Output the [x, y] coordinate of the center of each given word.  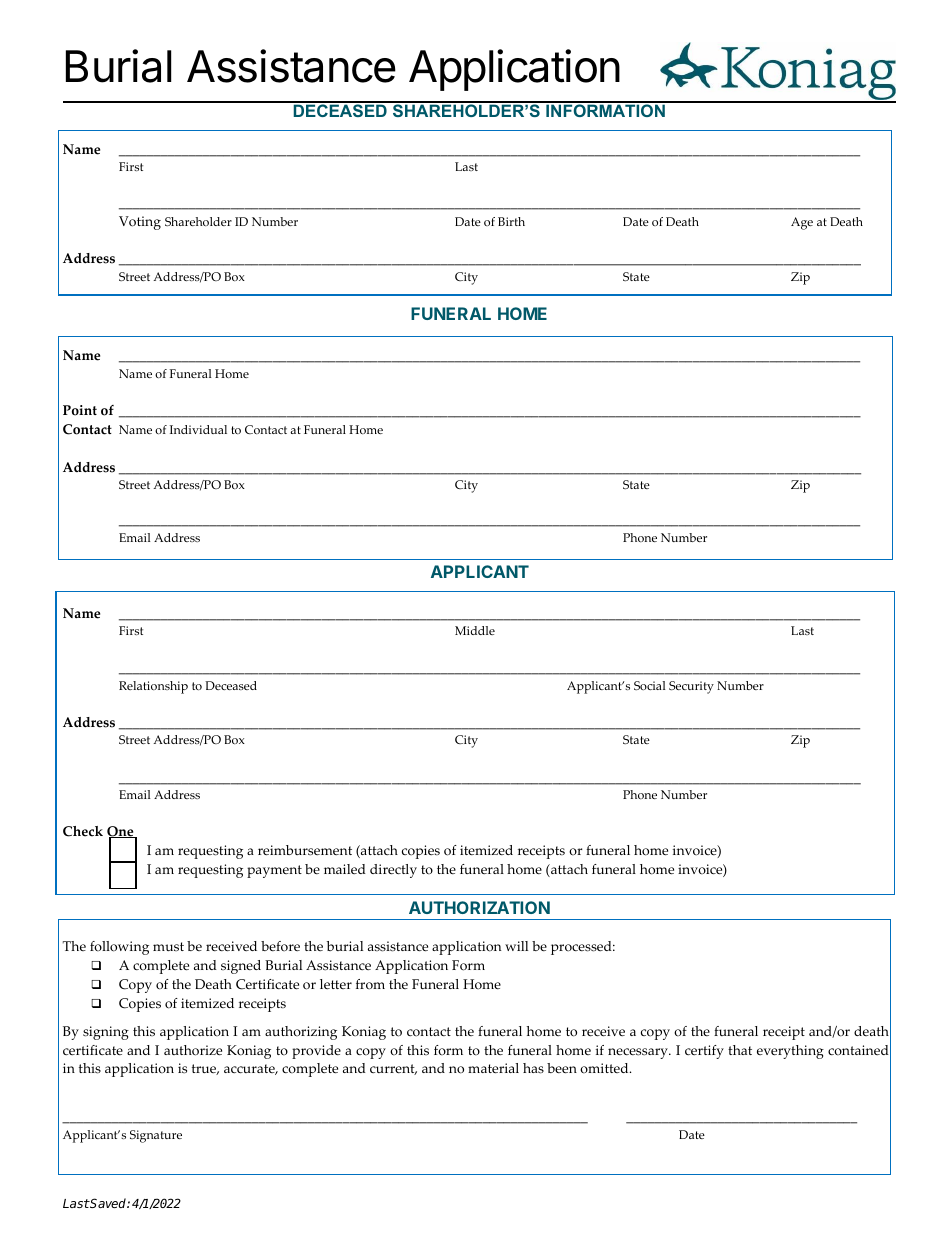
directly [393, 871]
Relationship [153, 687]
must [168, 946]
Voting [140, 223]
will [516, 946]
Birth [511, 221]
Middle [475, 630]
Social [650, 685]
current [393, 1069]
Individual [198, 429]
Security [691, 687]
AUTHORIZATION [479, 907]
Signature [156, 1136]
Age [802, 223]
